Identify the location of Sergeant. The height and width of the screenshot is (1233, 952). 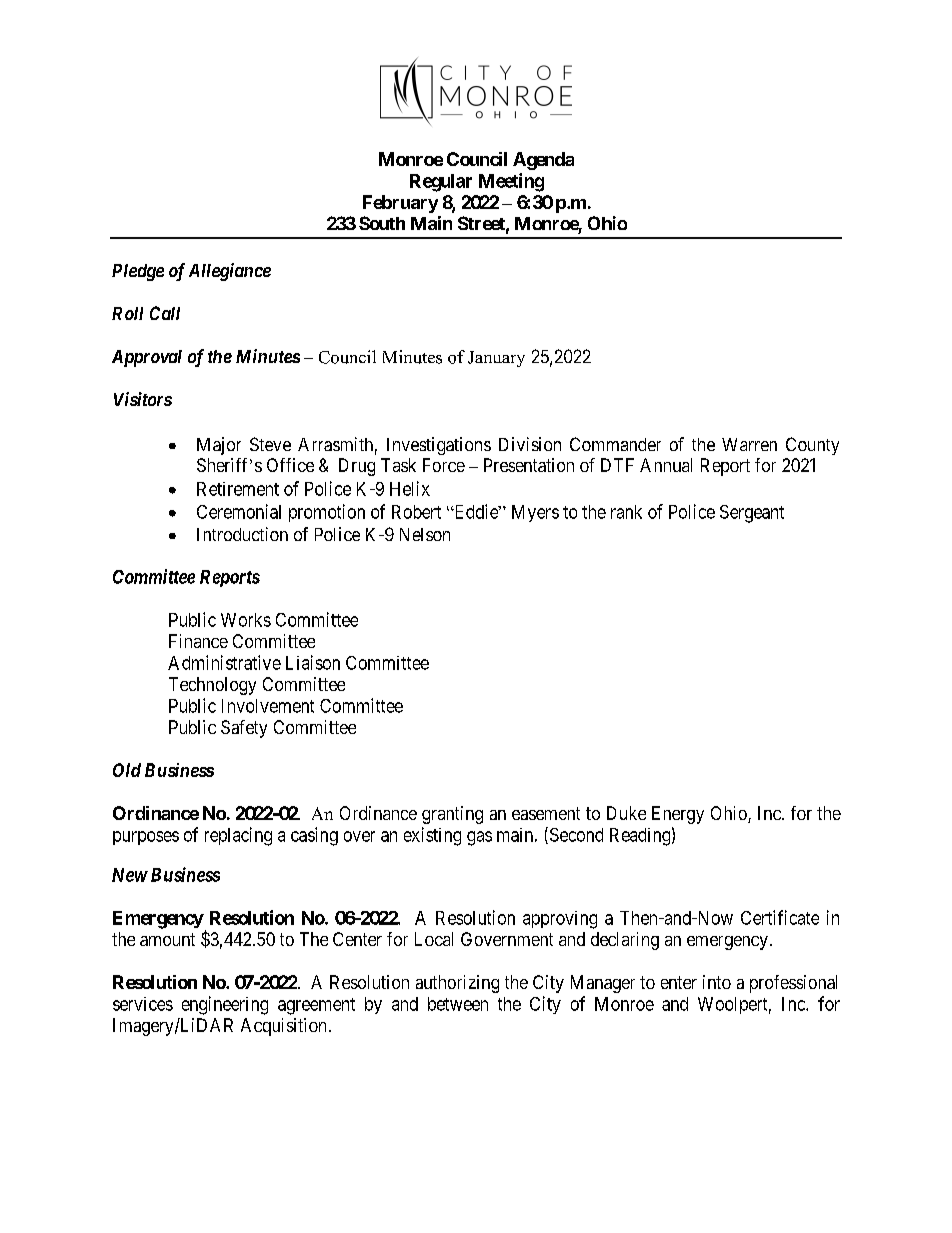
(752, 514).
